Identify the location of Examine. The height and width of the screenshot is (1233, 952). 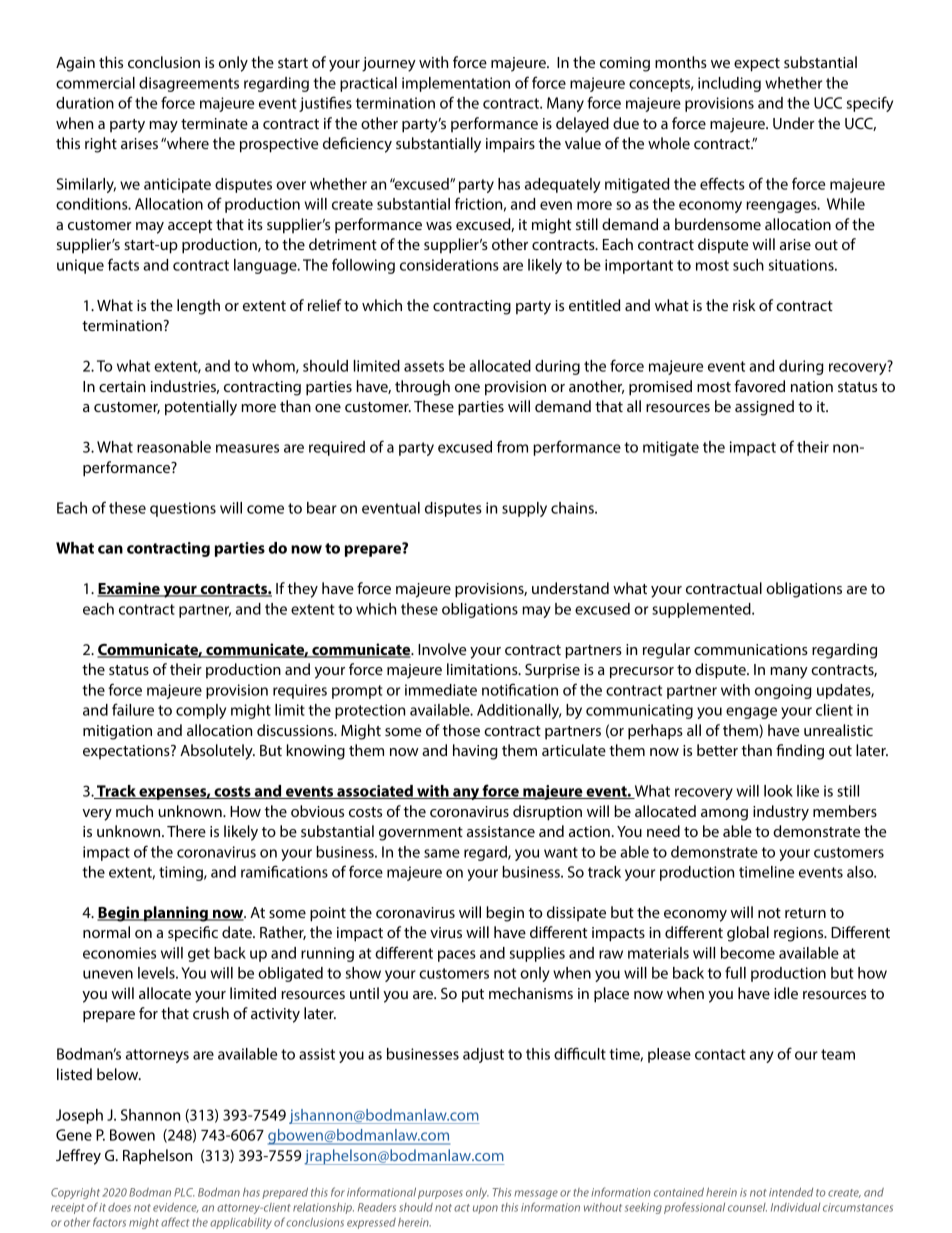
(129, 589).
